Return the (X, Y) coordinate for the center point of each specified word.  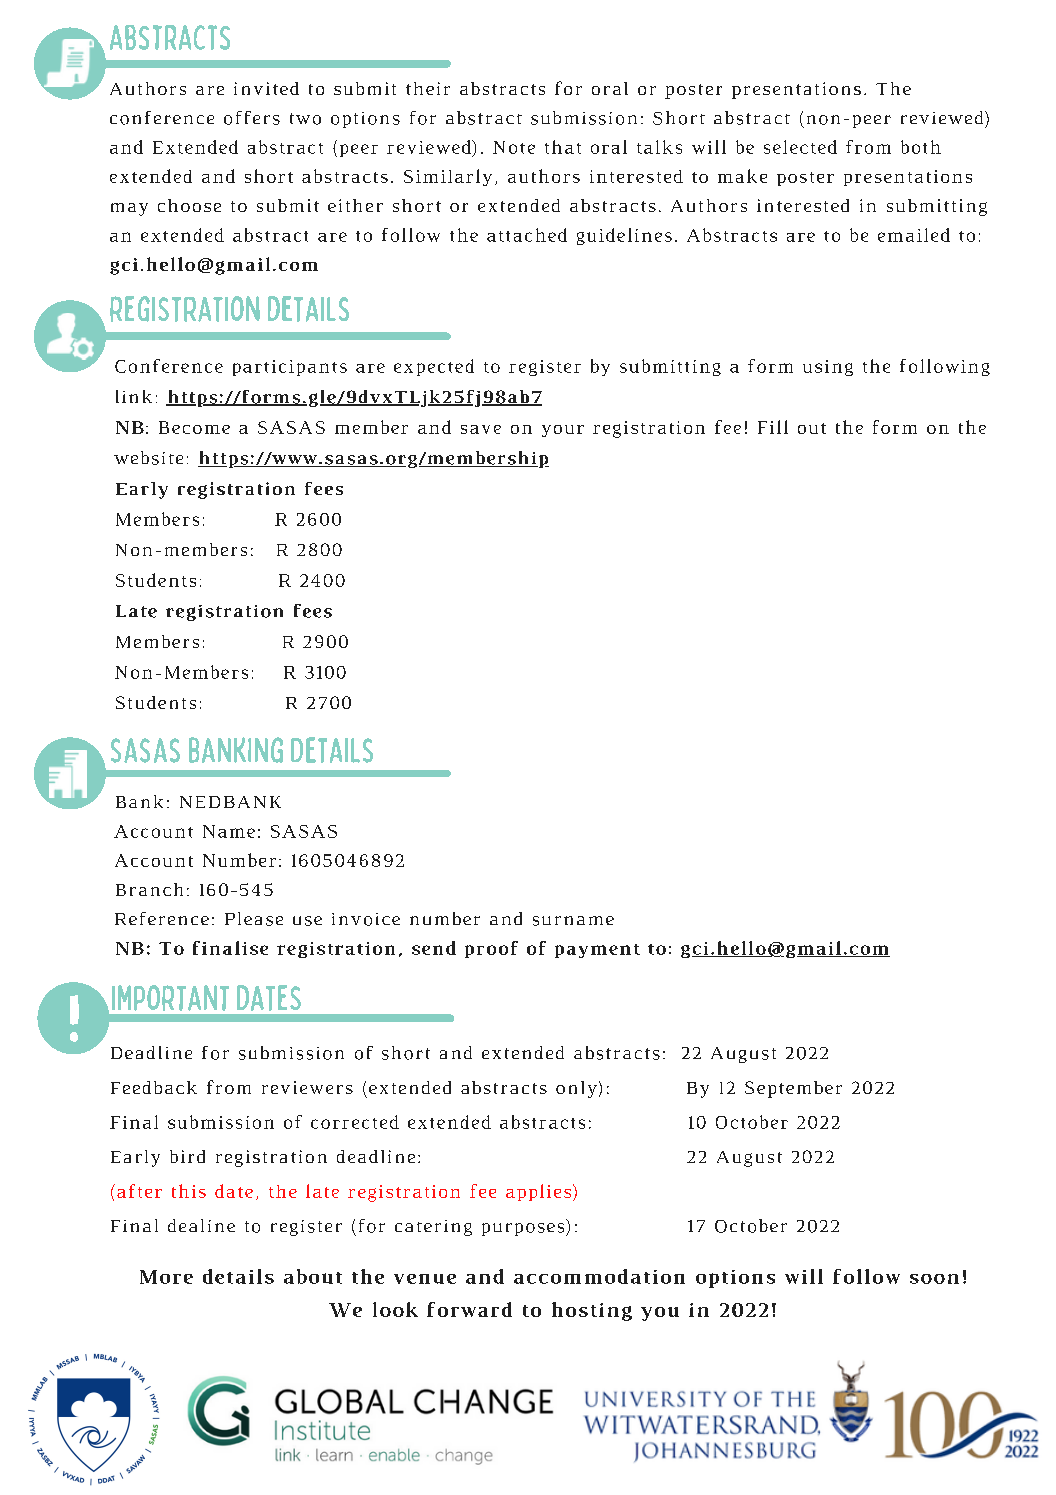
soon (934, 1279)
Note (514, 147)
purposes (524, 1229)
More (166, 1277)
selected (800, 147)
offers (252, 118)
